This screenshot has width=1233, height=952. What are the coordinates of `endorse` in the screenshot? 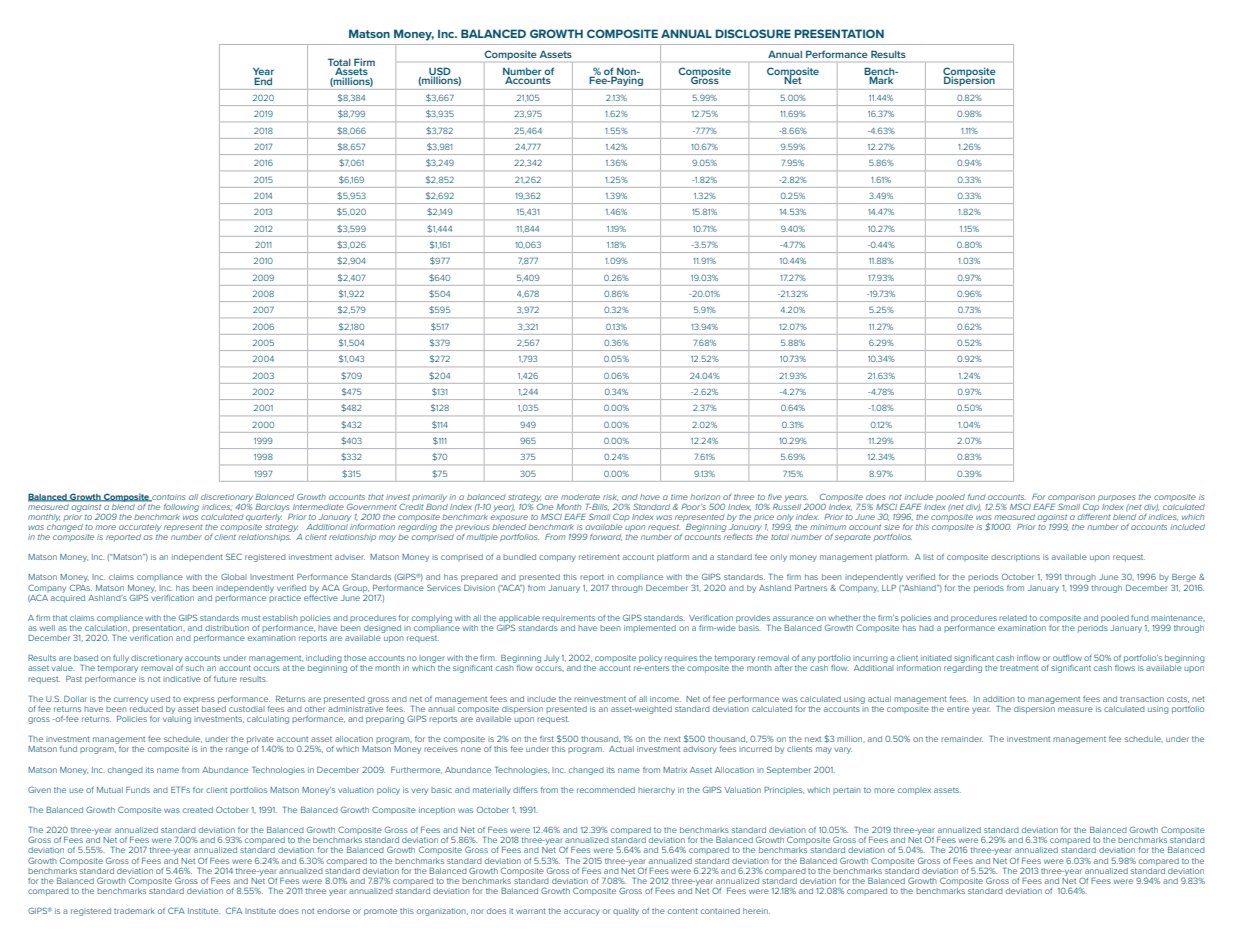 It's located at (333, 911).
